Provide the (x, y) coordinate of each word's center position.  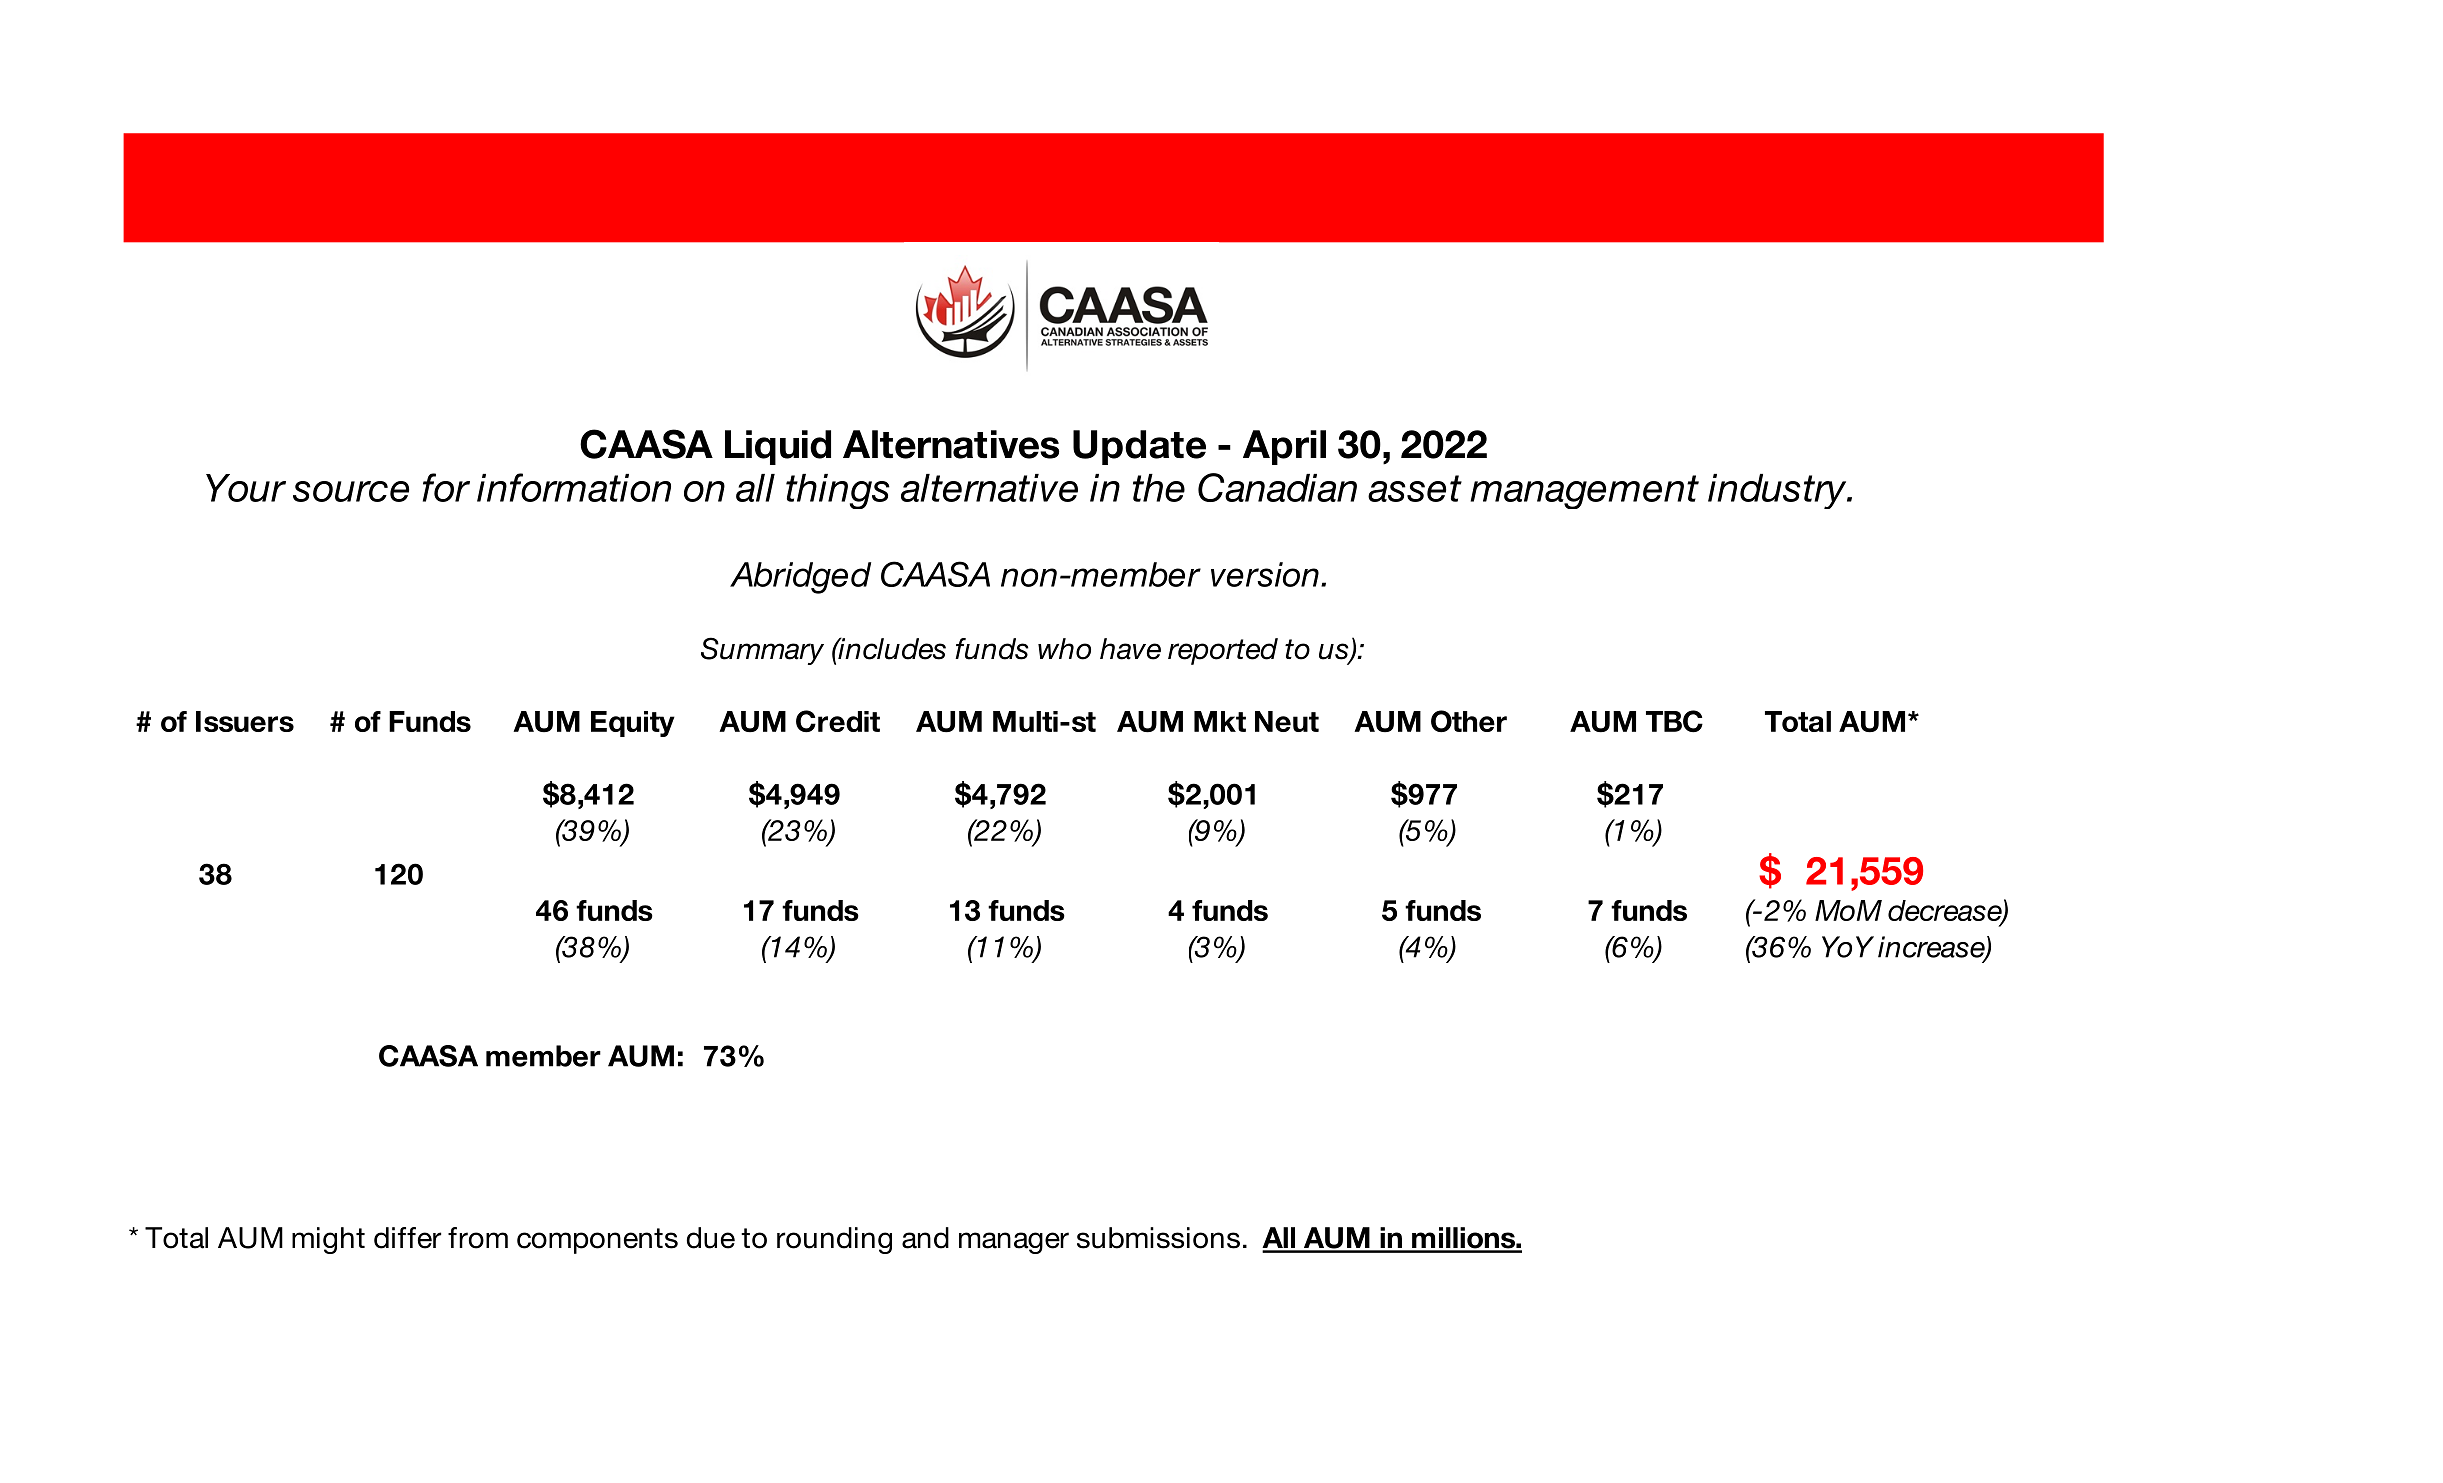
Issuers (245, 721)
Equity (633, 724)
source (351, 491)
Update (1139, 447)
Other (1469, 721)
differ (407, 1238)
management (1584, 492)
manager (1014, 1243)
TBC (1674, 721)
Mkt (1220, 721)
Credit (838, 721)
